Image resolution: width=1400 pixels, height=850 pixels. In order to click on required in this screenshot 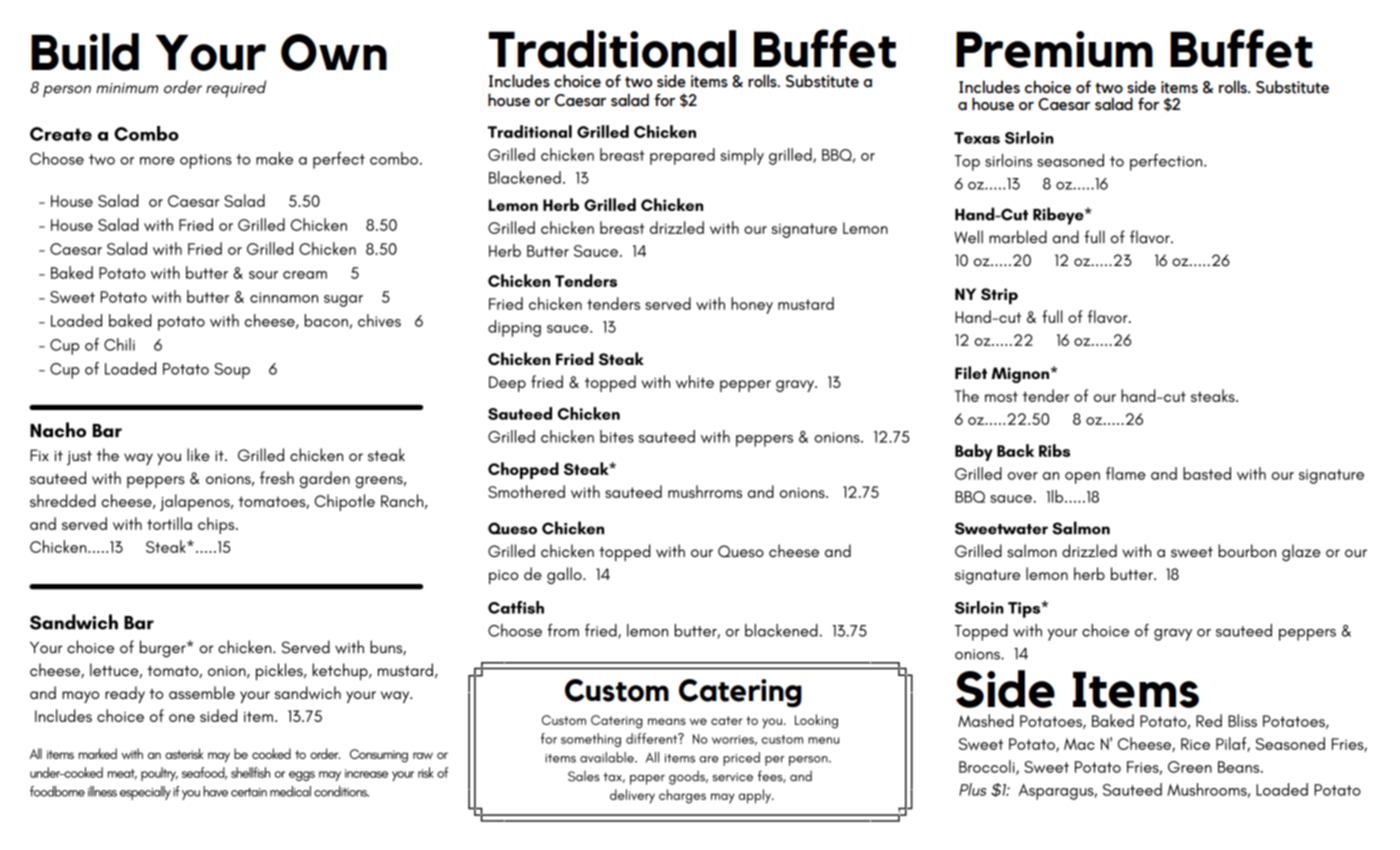, I will do `click(236, 89)`.
